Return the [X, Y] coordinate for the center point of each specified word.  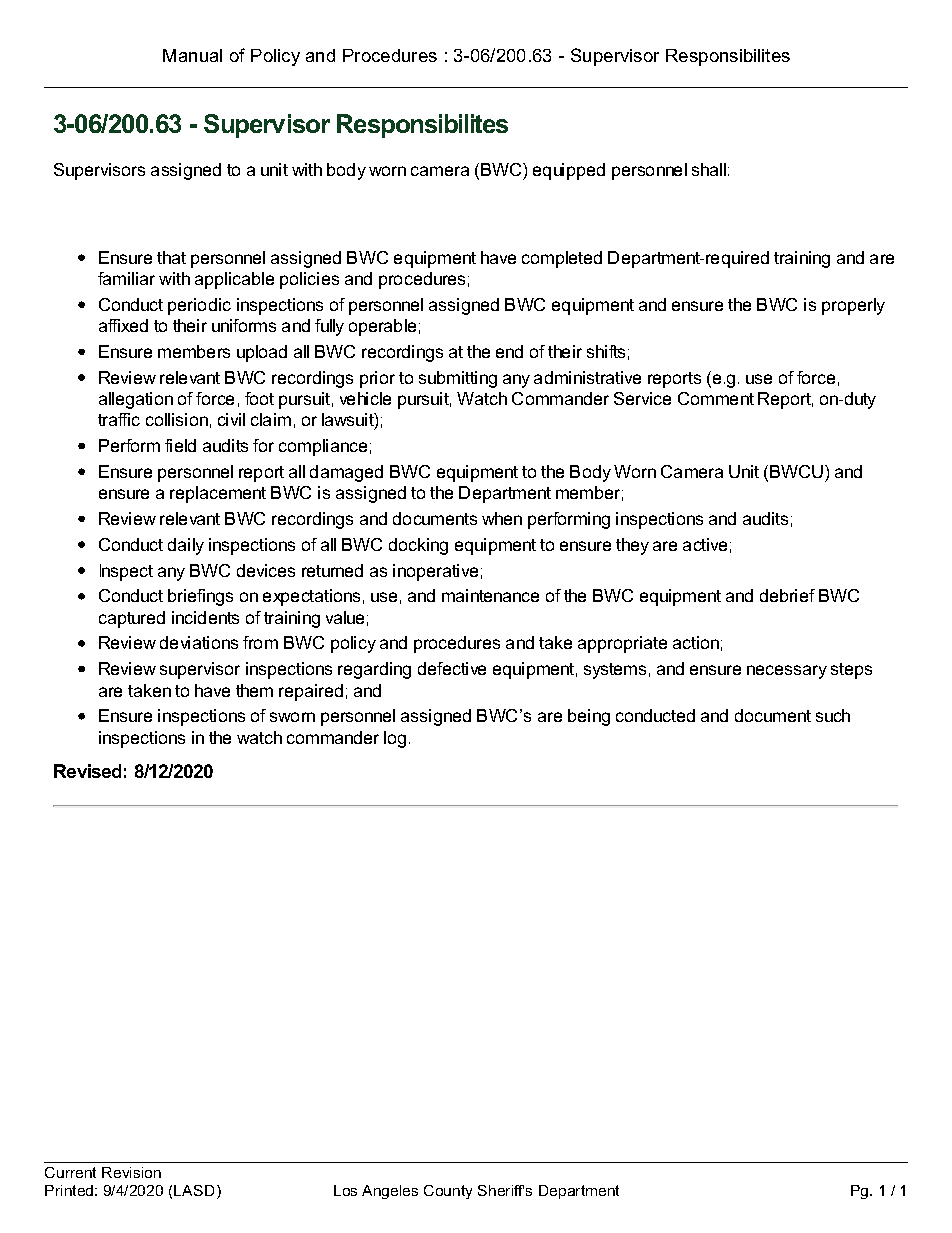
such [833, 715]
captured [132, 619]
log [395, 739]
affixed [123, 325]
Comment [716, 398]
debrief [787, 595]
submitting [458, 379]
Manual [192, 55]
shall [709, 169]
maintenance [490, 595]
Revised [87, 771]
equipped [569, 171]
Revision [131, 1172]
